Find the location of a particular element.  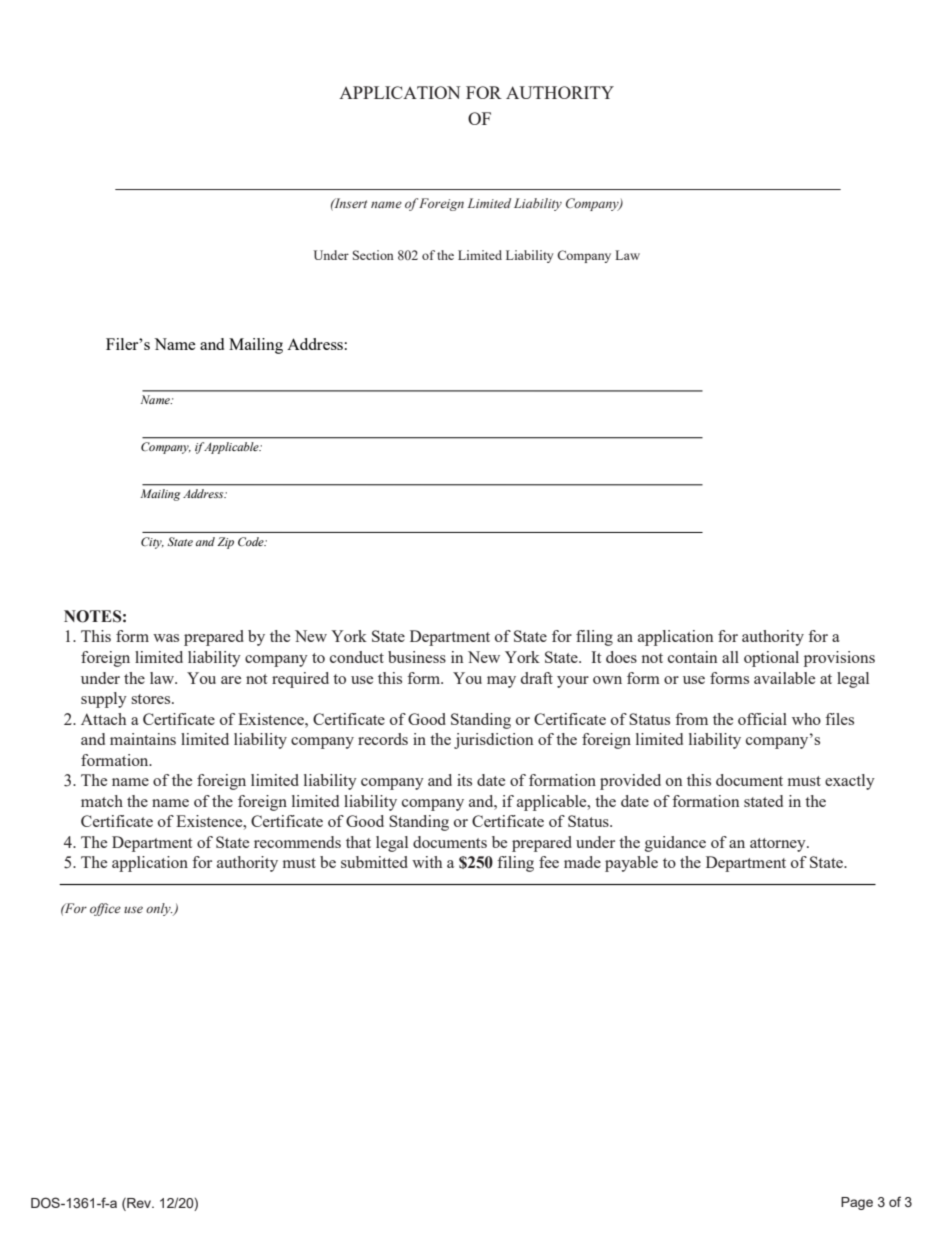

Section is located at coordinates (373, 255).
